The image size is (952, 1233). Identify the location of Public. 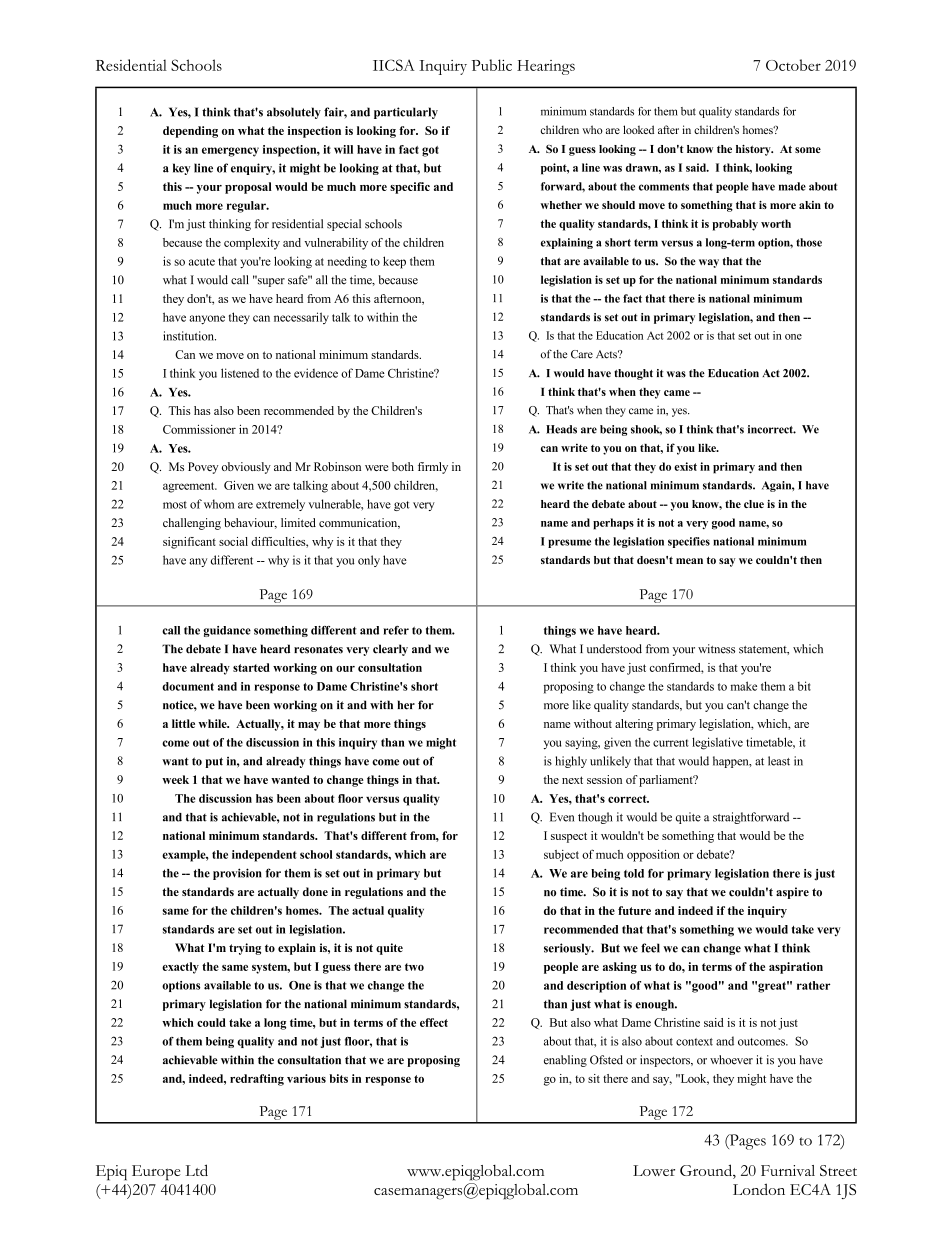
(491, 65).
